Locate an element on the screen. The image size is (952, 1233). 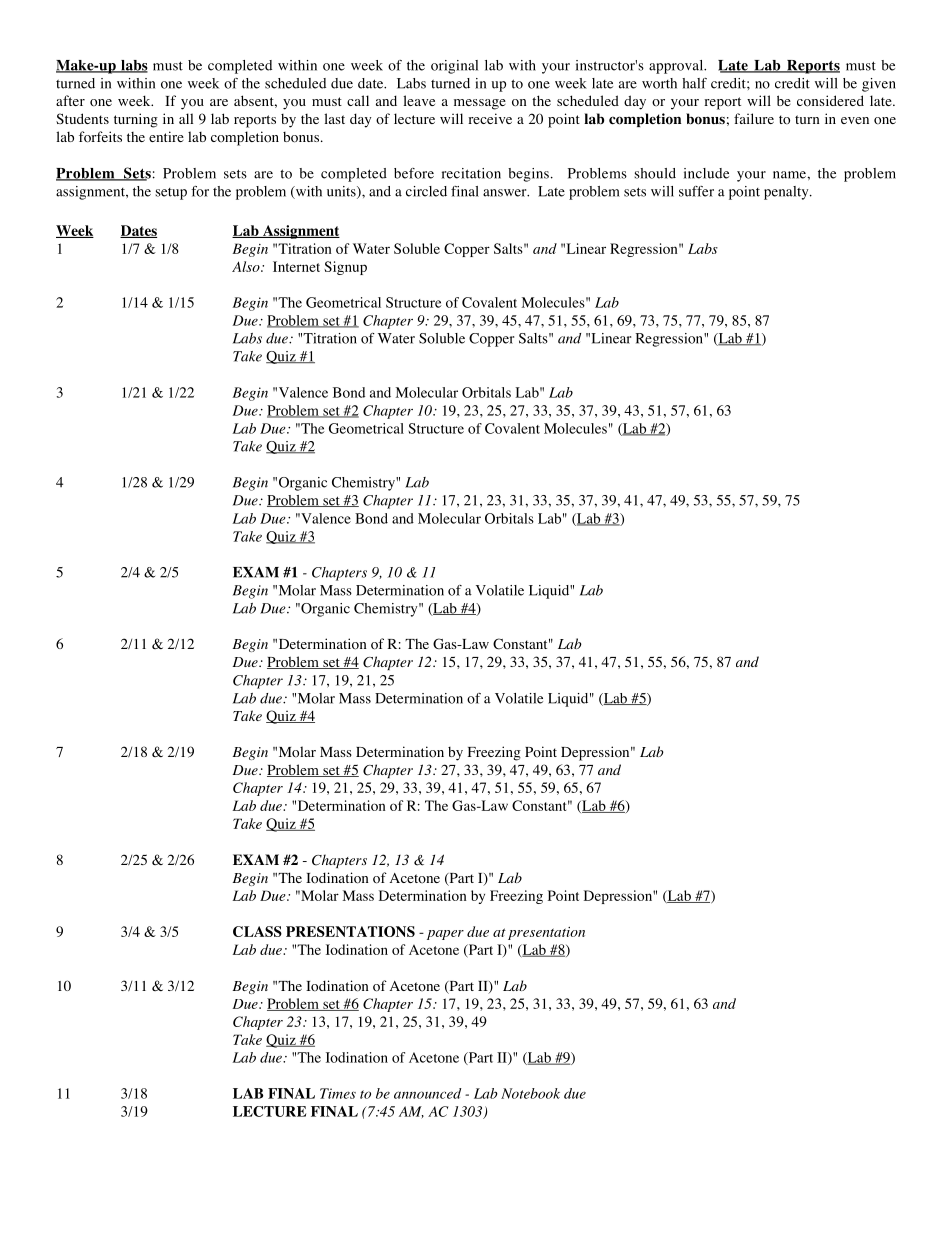
message is located at coordinates (480, 104).
